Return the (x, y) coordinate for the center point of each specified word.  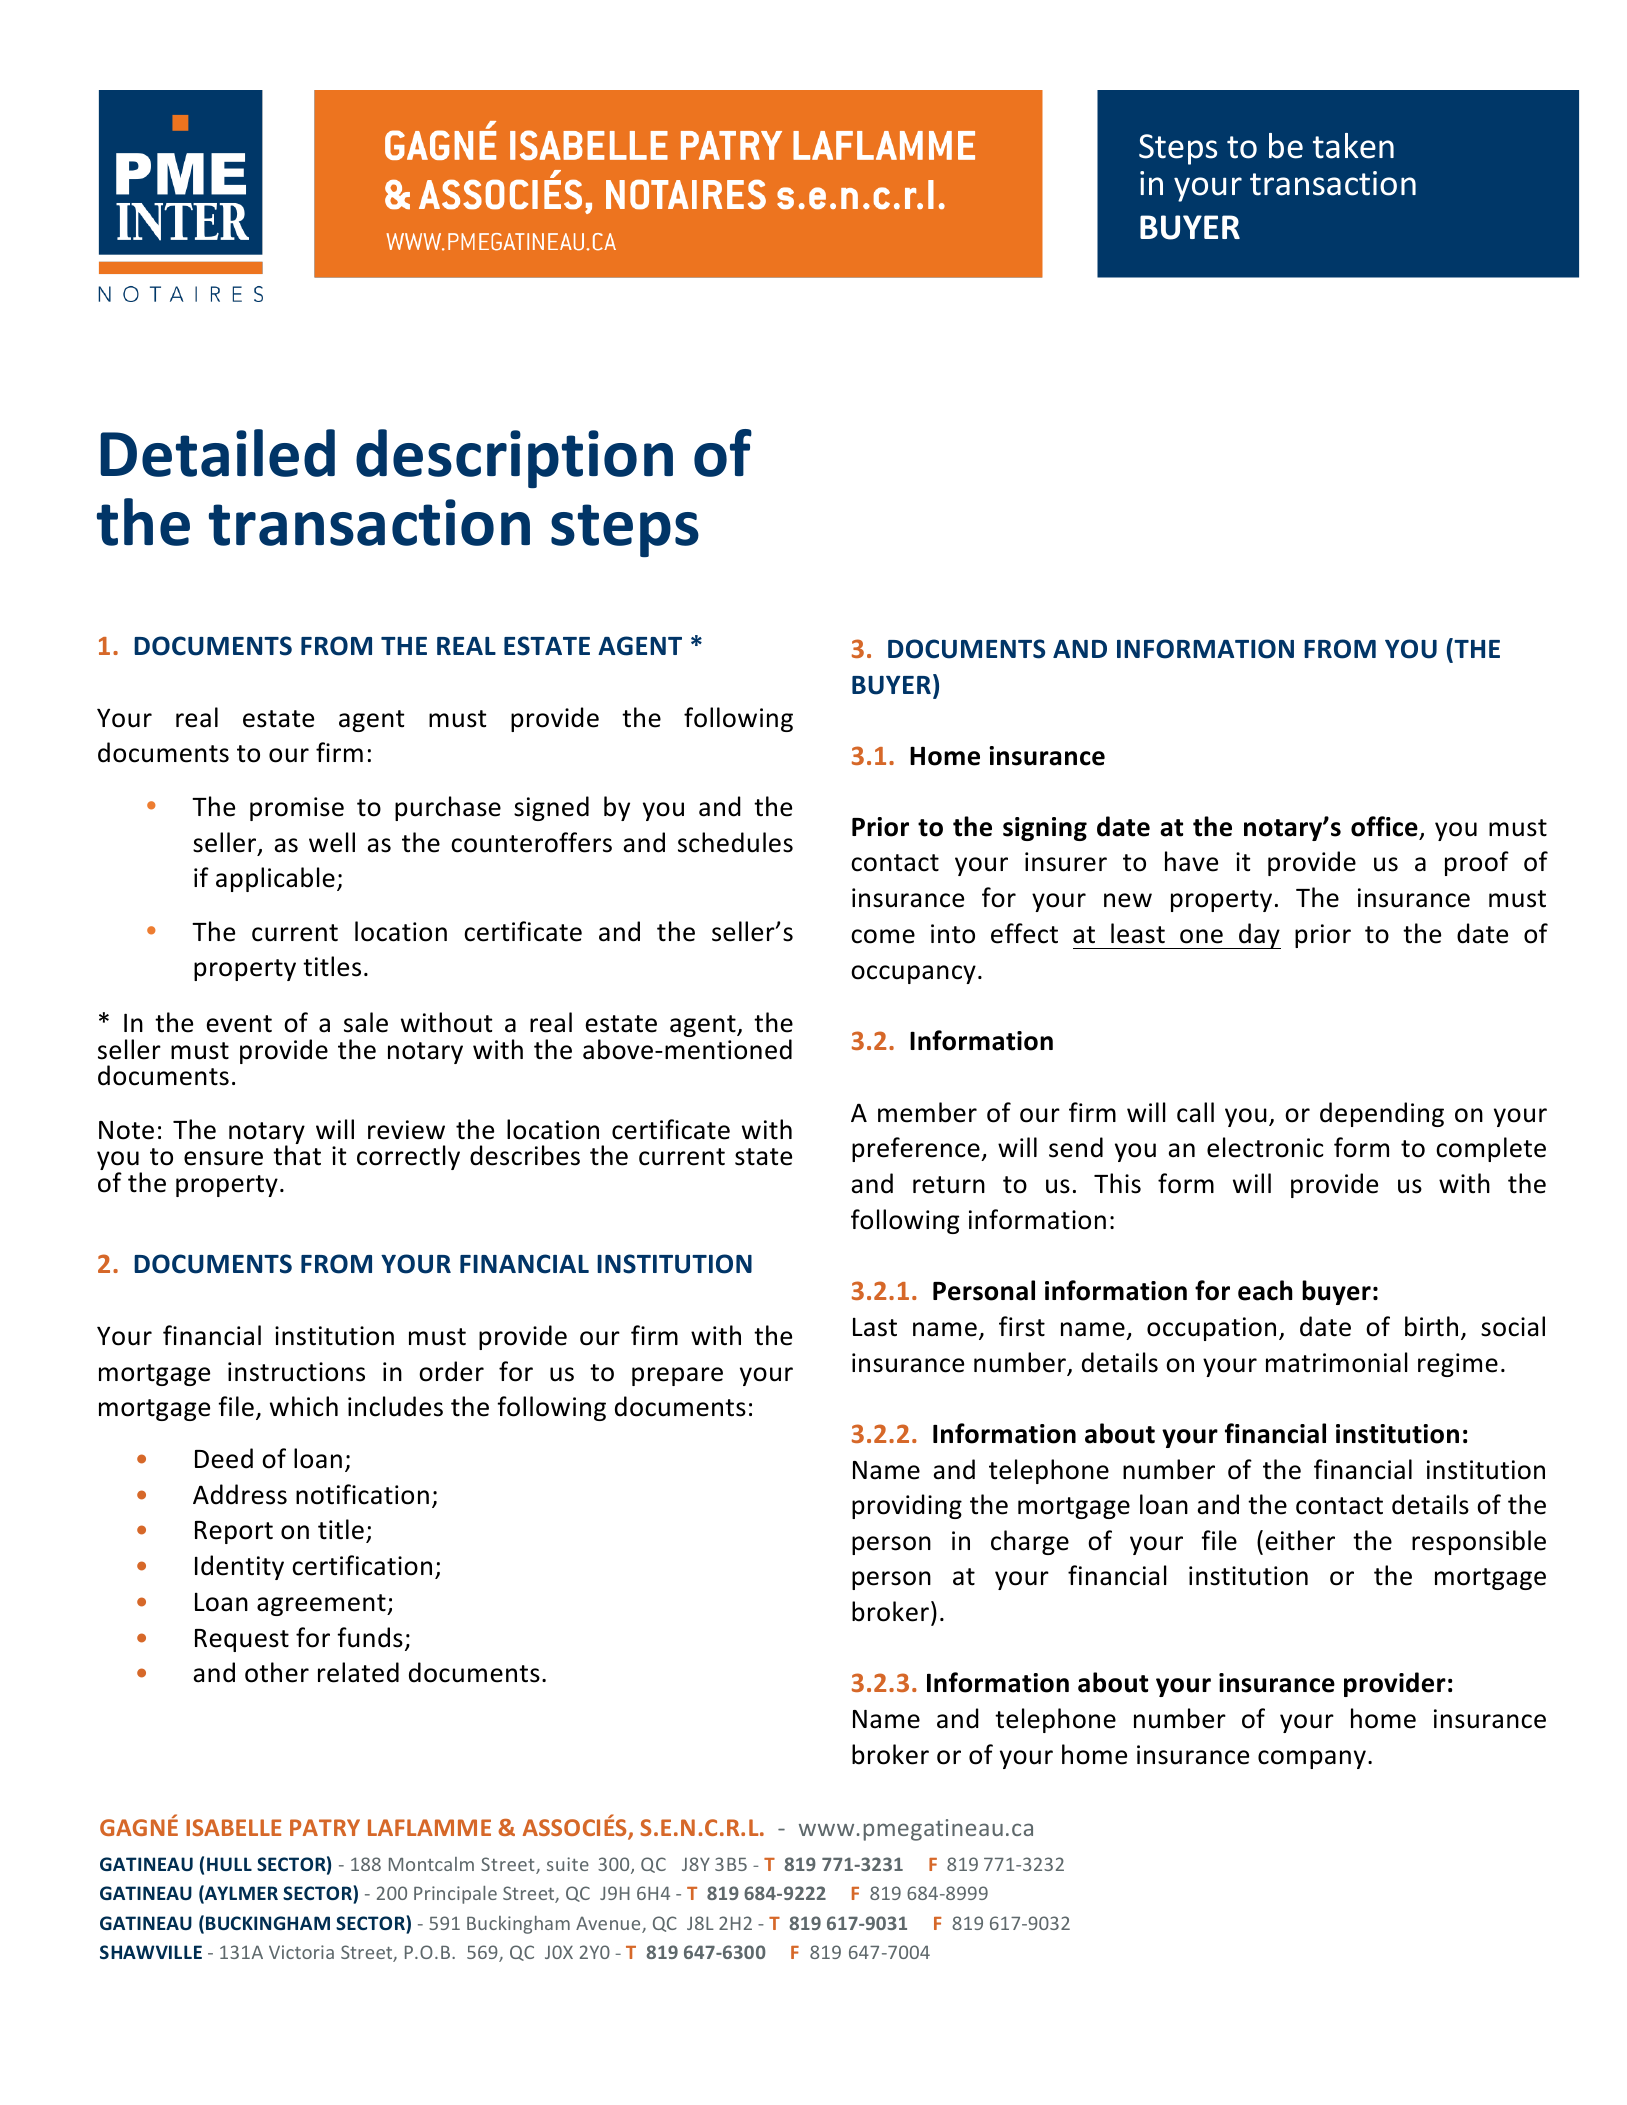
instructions (296, 1372)
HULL (229, 1864)
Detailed (217, 453)
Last (875, 1327)
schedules (735, 842)
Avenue (609, 1924)
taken (1353, 146)
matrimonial (1337, 1362)
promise (297, 809)
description (514, 458)
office (1384, 826)
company (1312, 1759)
